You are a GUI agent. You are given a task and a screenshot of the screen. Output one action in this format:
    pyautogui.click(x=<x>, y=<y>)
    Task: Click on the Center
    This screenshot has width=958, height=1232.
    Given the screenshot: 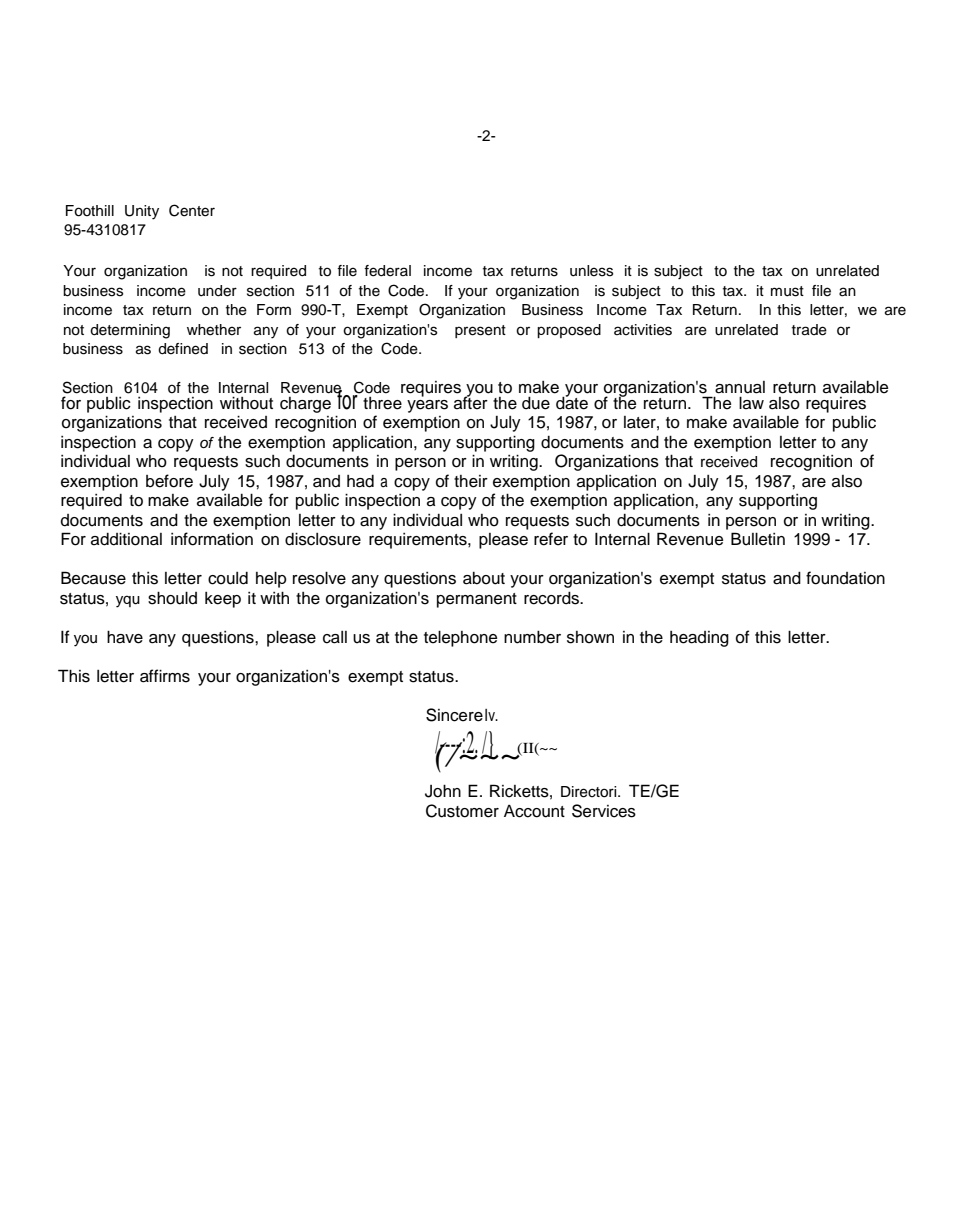 What is the action you would take?
    pyautogui.click(x=192, y=210)
